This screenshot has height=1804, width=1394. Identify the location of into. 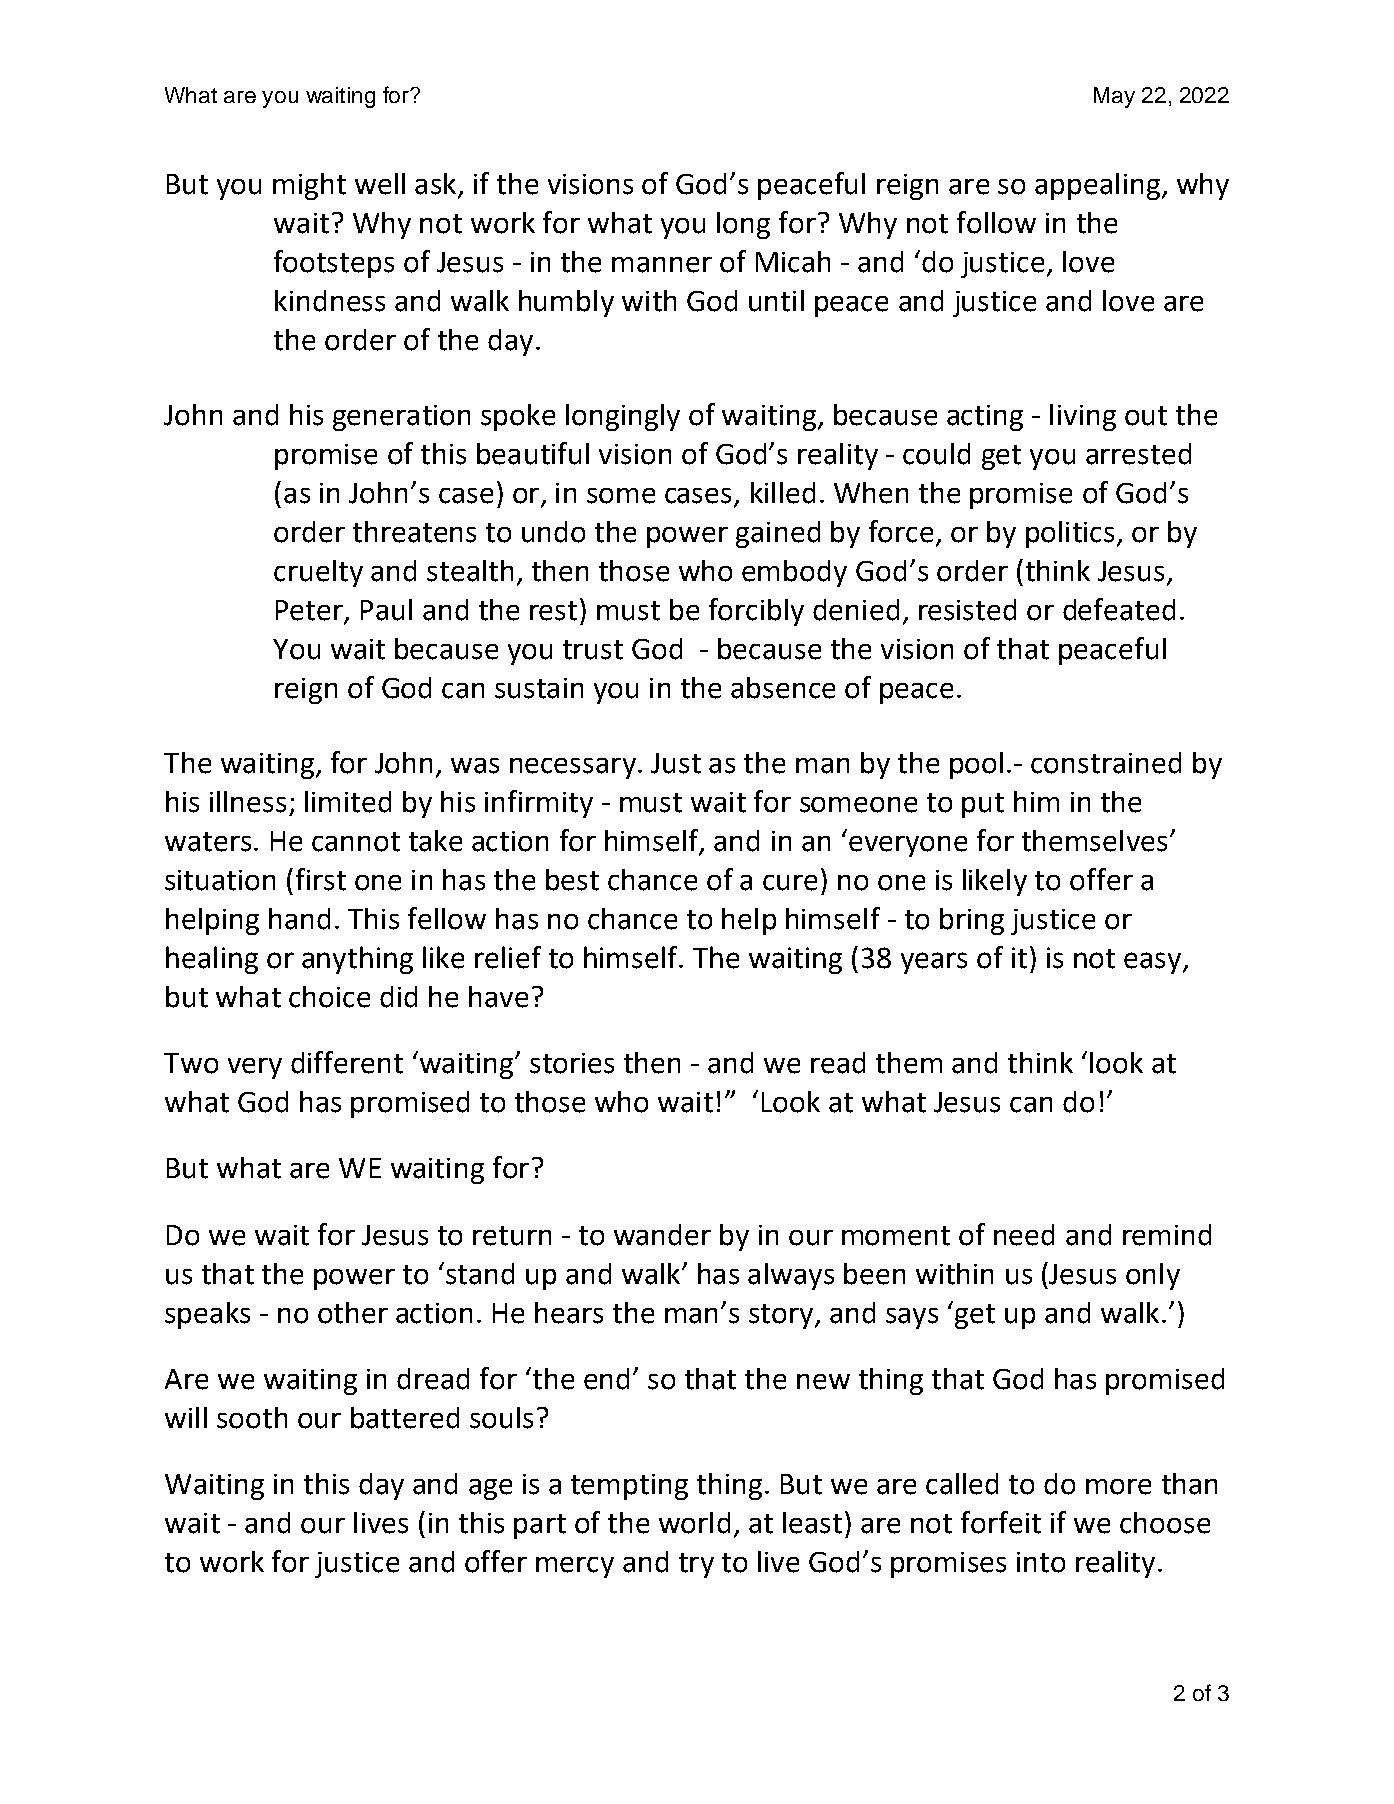
(1041, 1562).
